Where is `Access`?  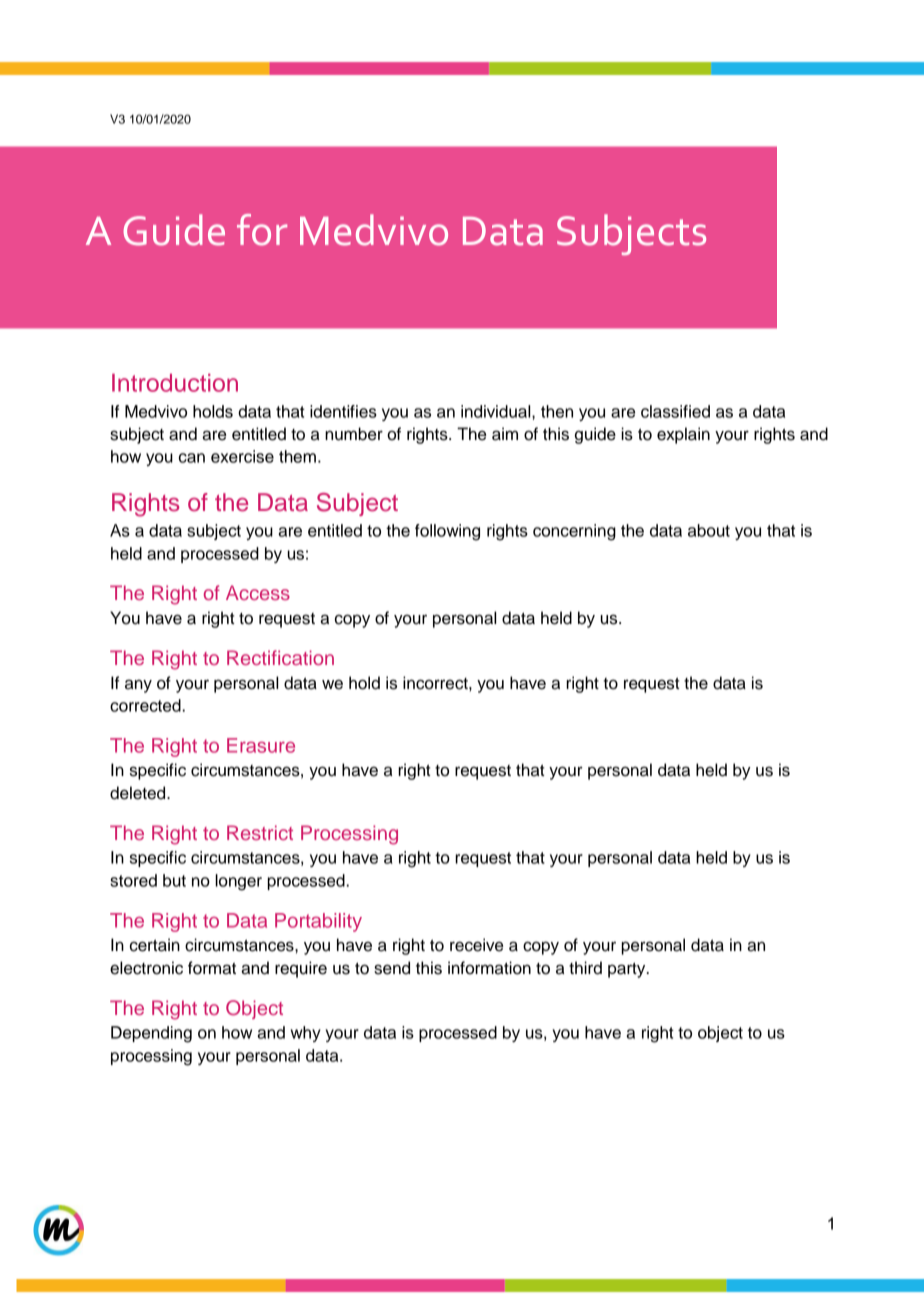
Access is located at coordinates (258, 592).
